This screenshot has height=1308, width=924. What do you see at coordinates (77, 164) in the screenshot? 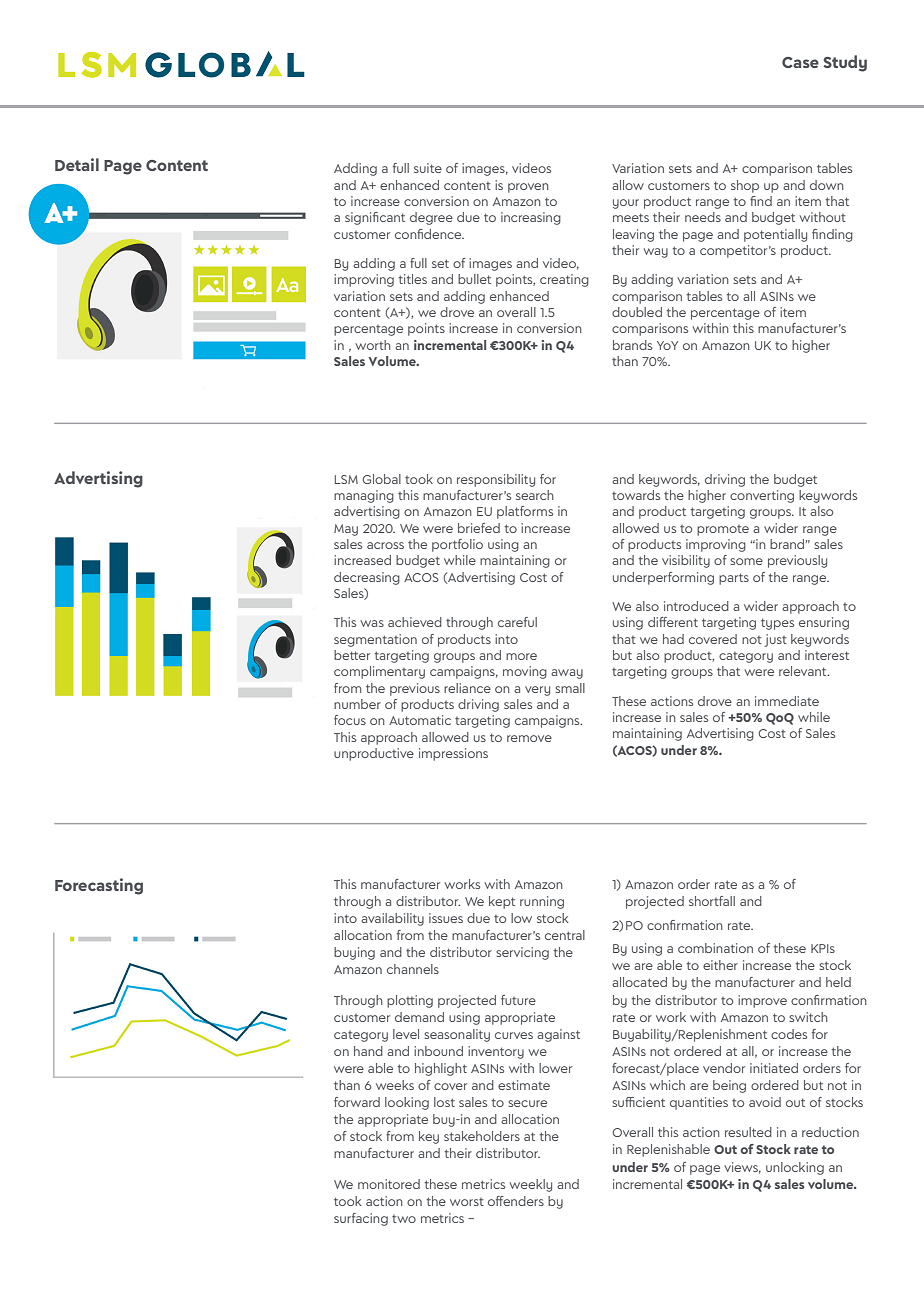
I see `Detail` at bounding box center [77, 164].
